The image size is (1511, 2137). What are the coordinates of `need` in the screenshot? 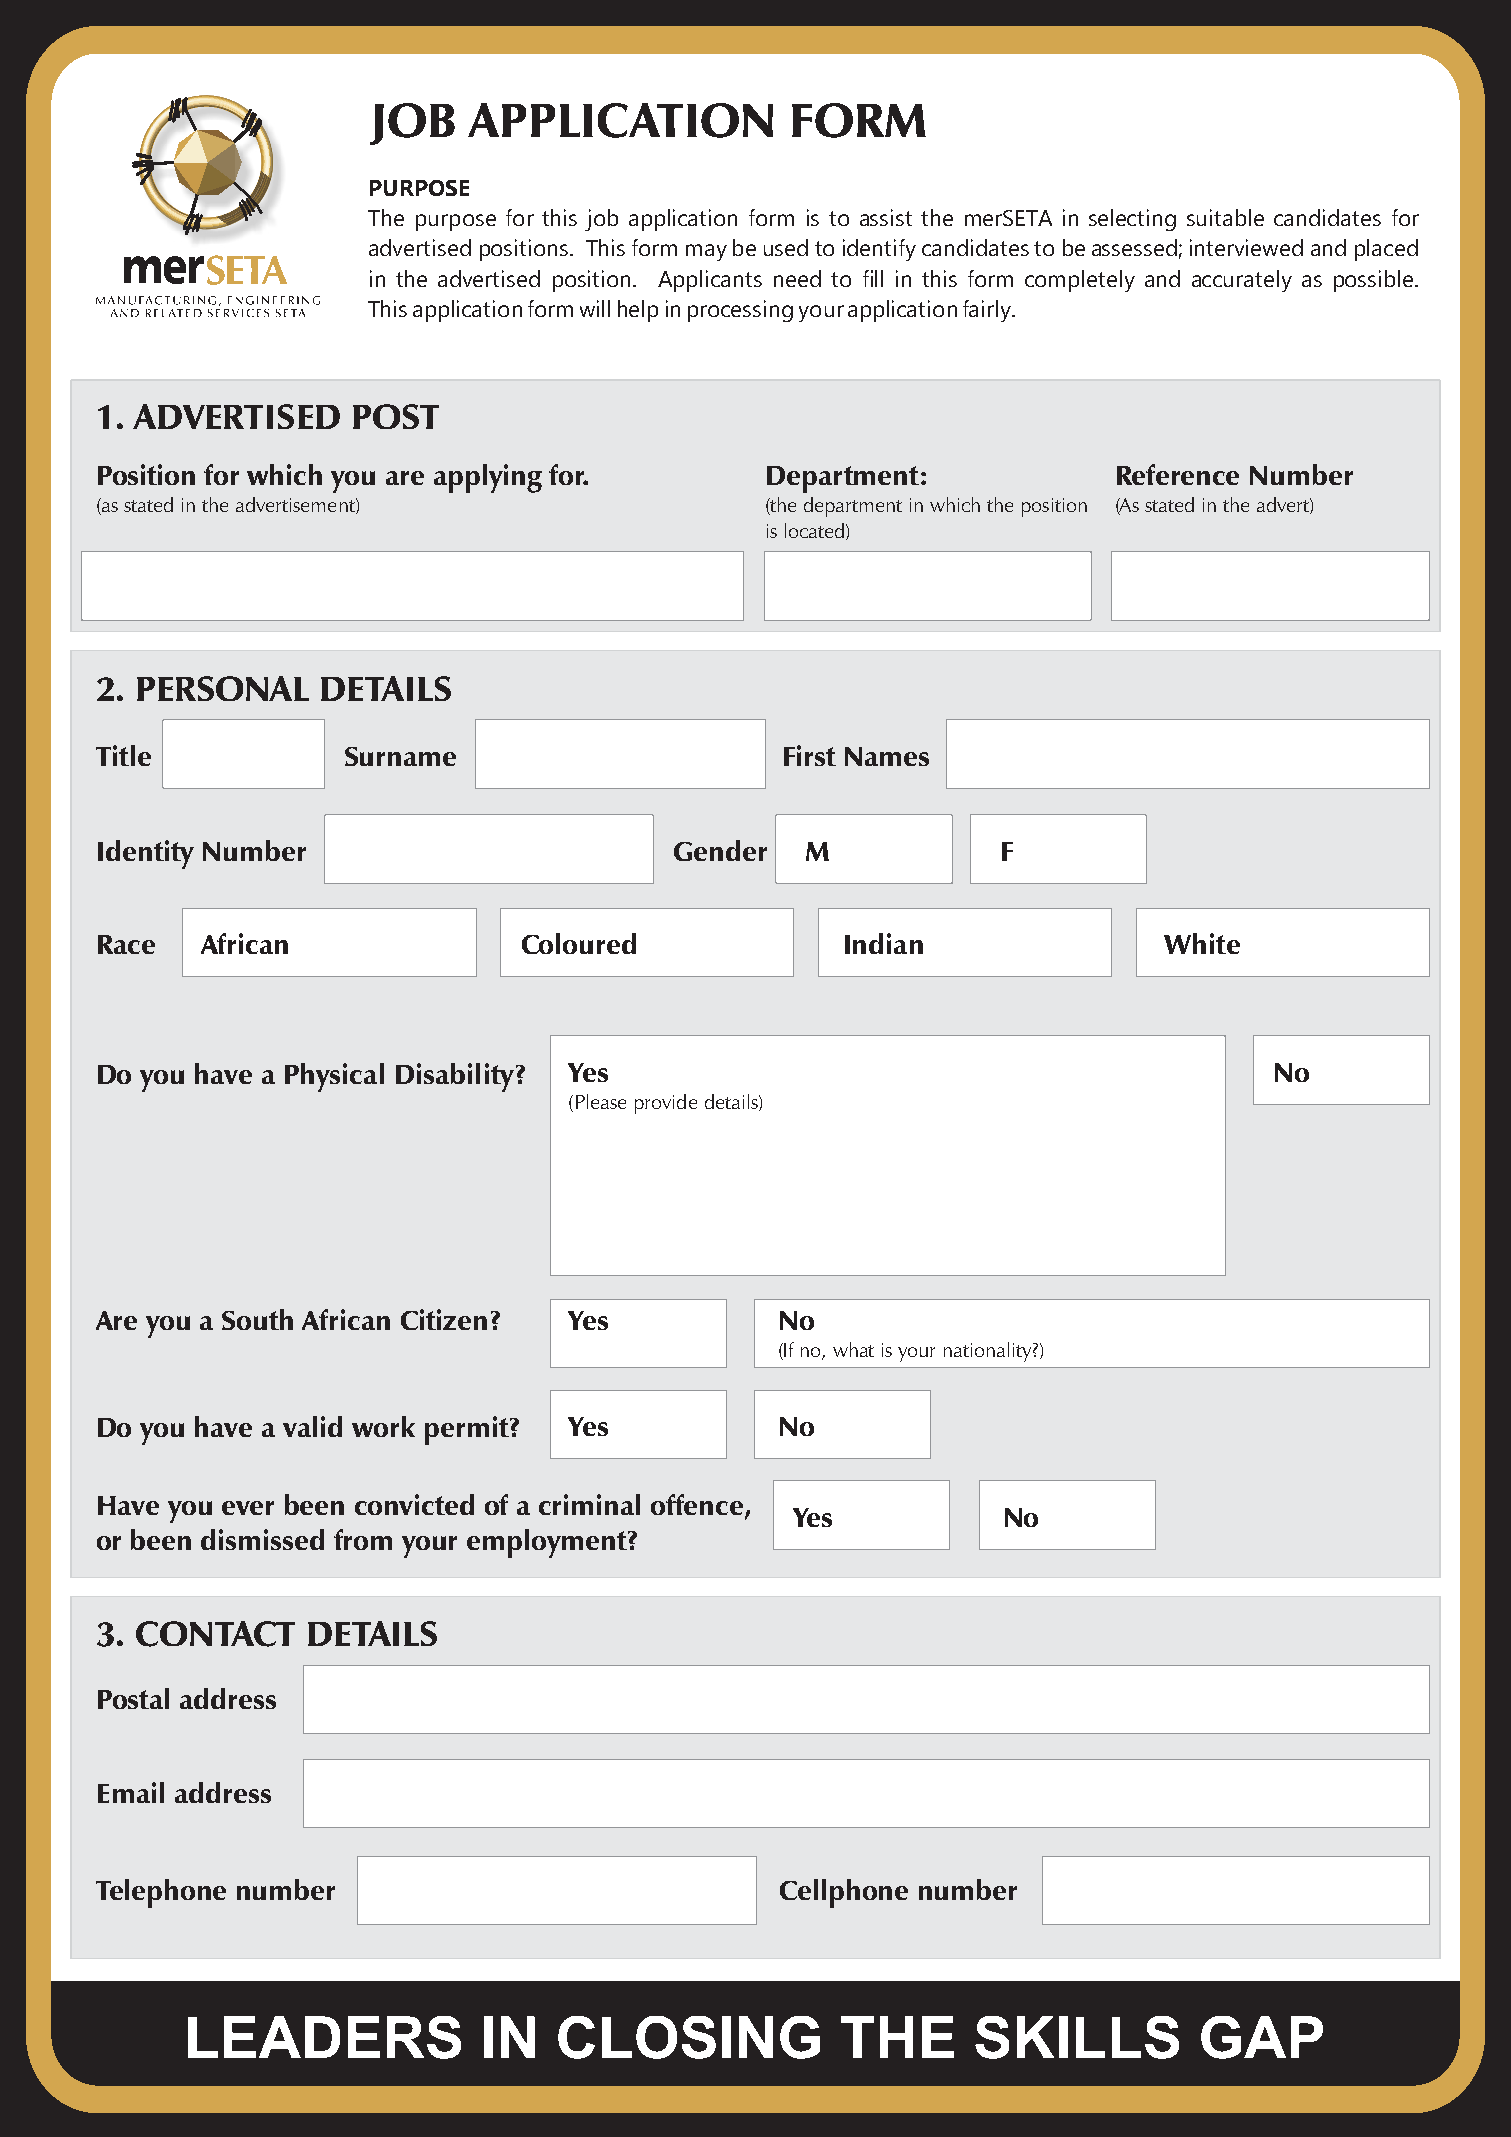 It's located at (797, 278).
